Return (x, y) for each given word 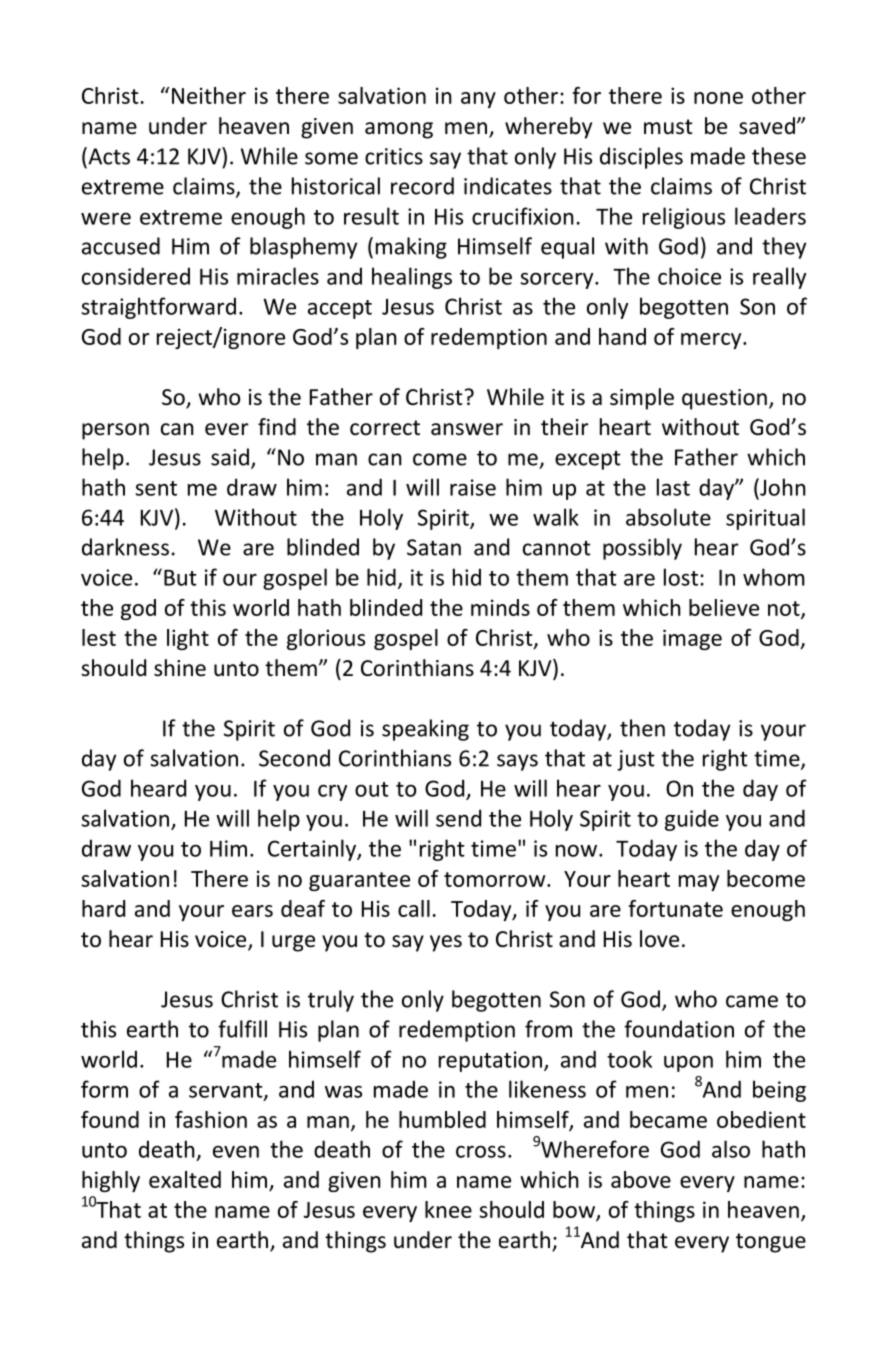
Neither (209, 95)
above (641, 1179)
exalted (185, 1179)
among (399, 130)
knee (448, 1209)
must (668, 127)
